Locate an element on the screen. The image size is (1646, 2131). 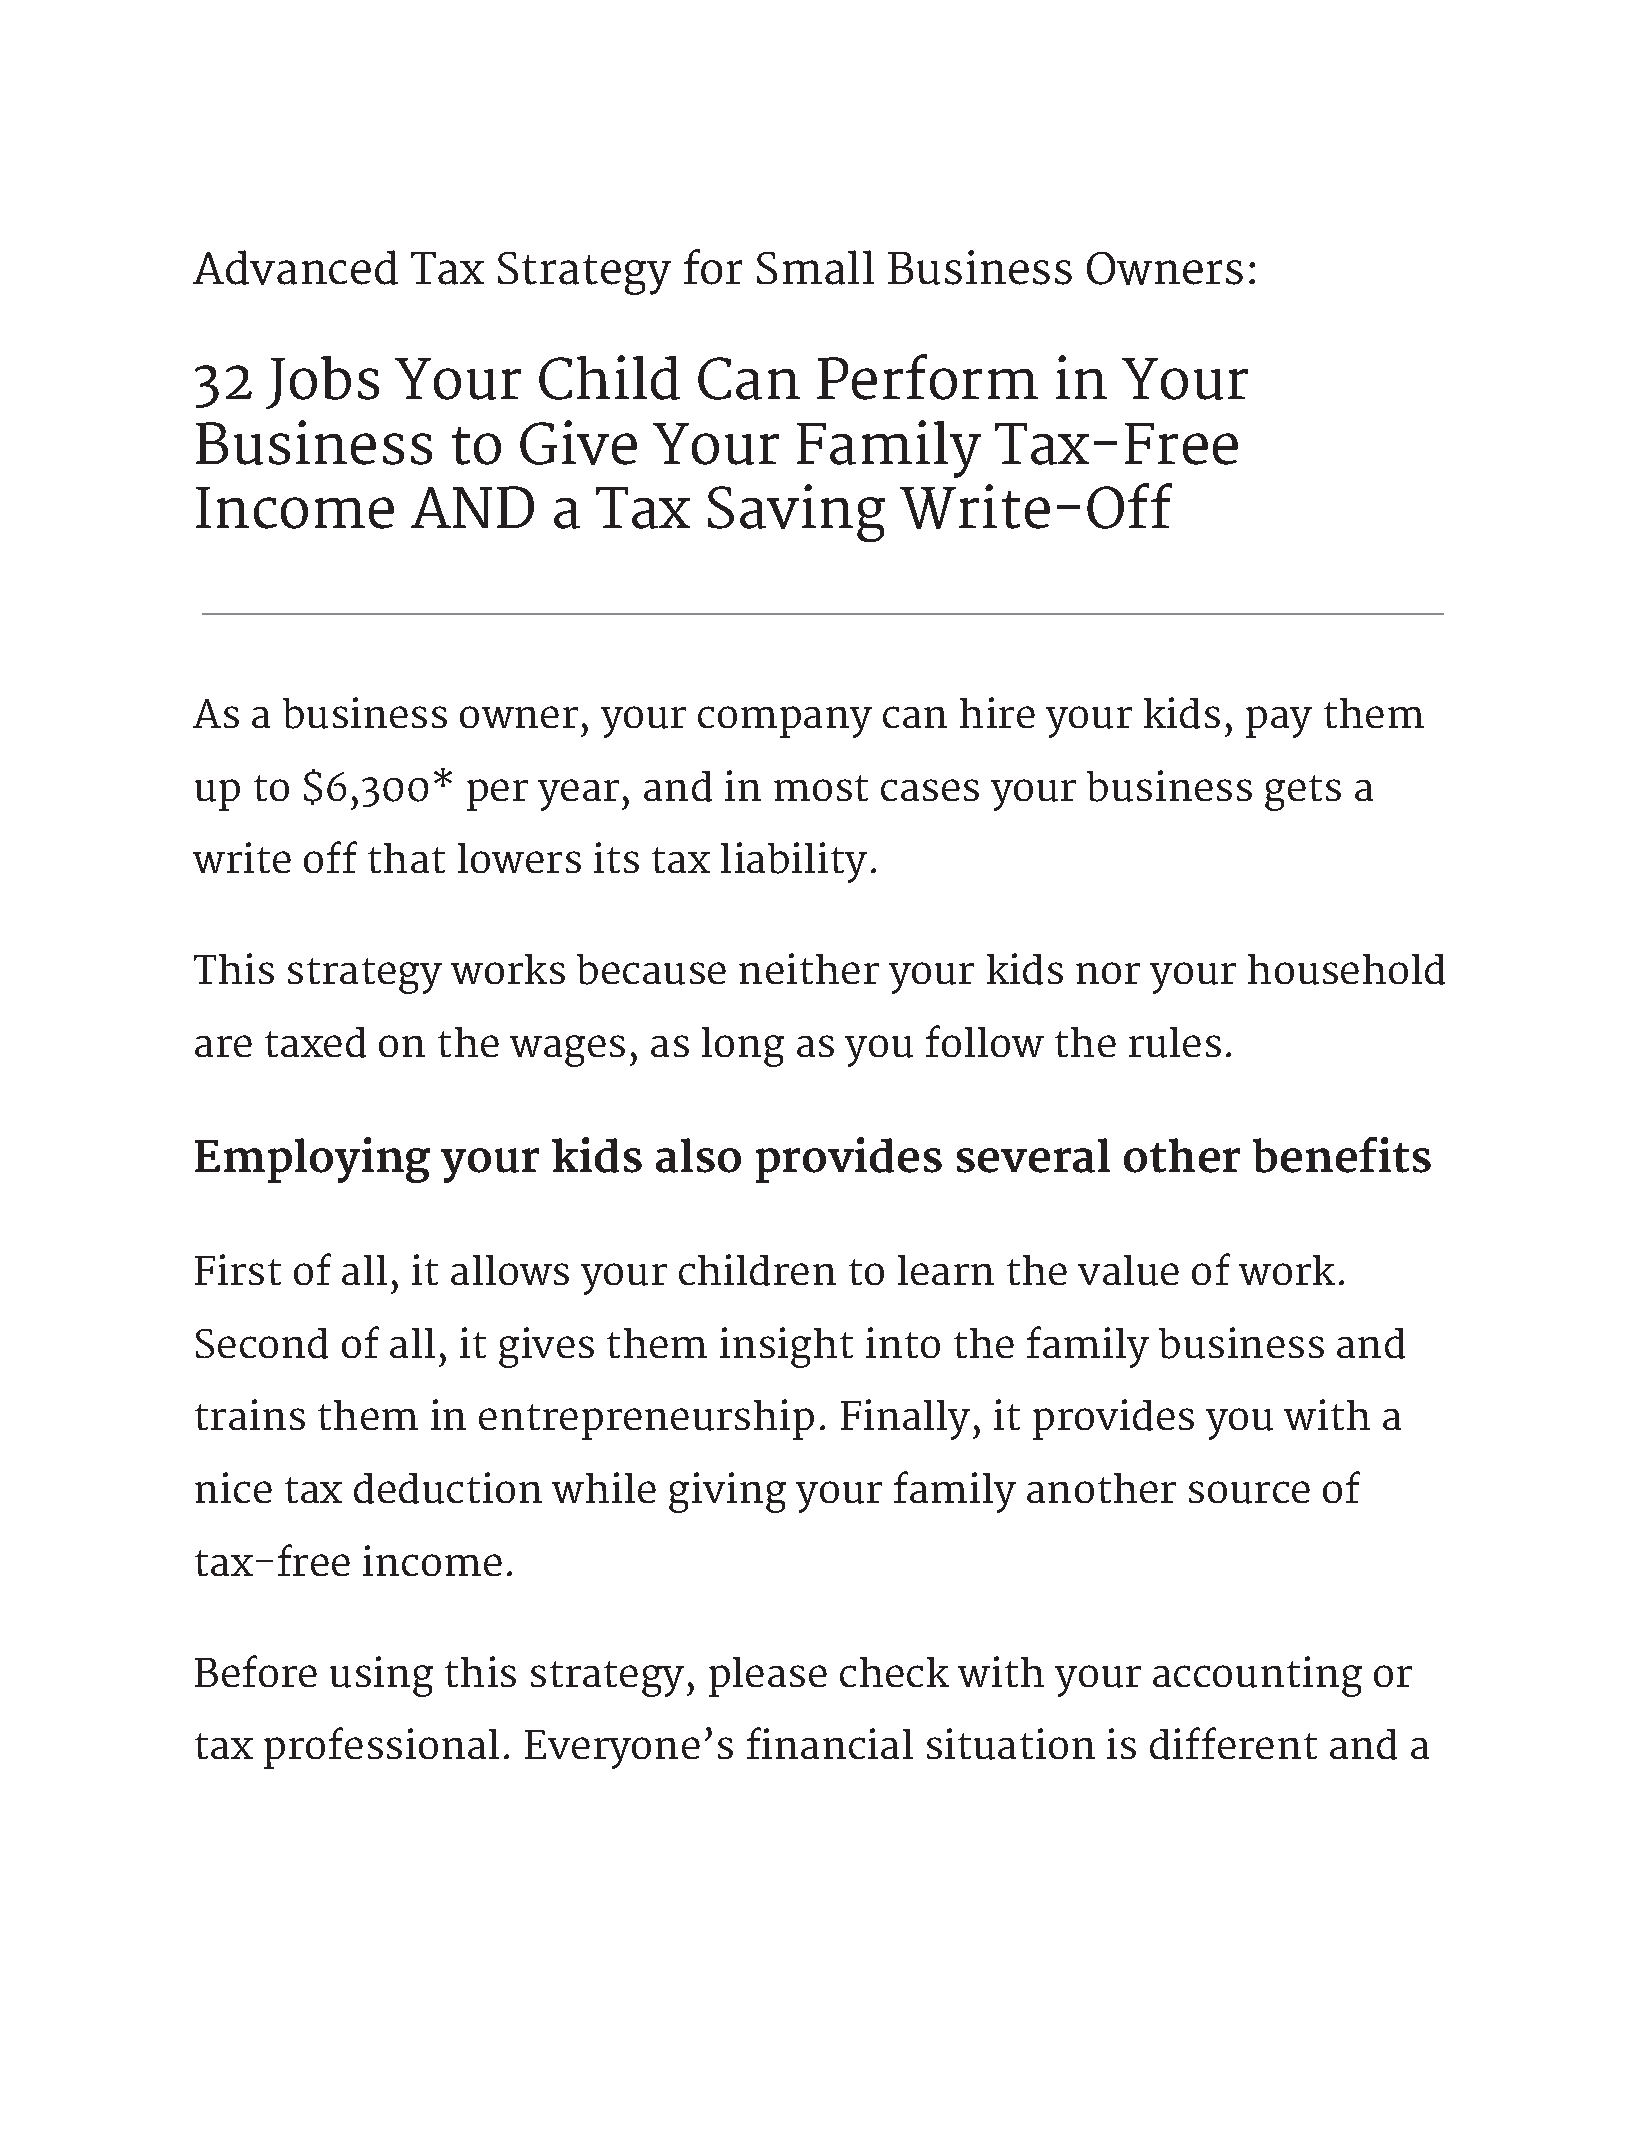
taxed is located at coordinates (315, 1042).
